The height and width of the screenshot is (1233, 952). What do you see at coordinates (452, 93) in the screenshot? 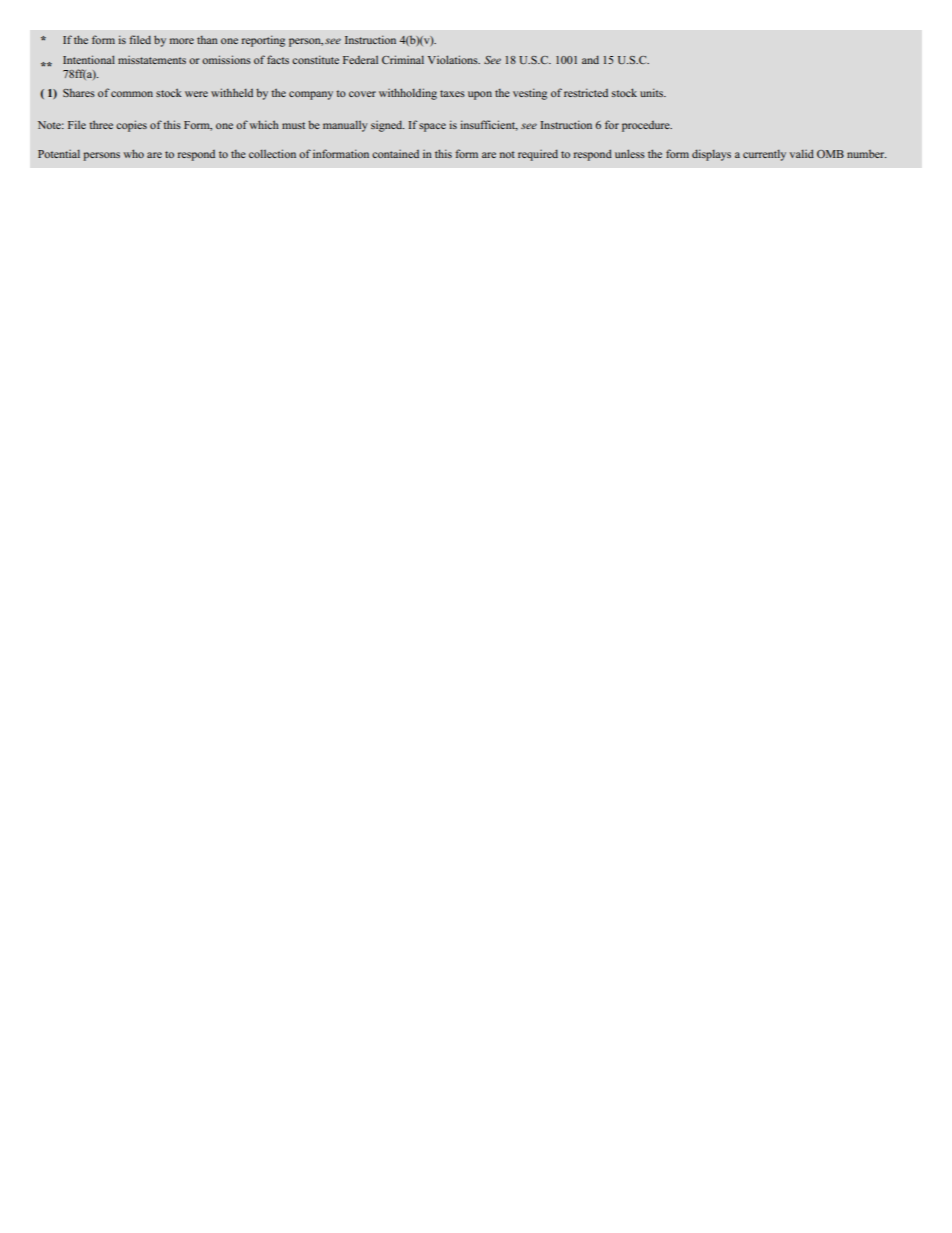
I see `taxes` at bounding box center [452, 93].
